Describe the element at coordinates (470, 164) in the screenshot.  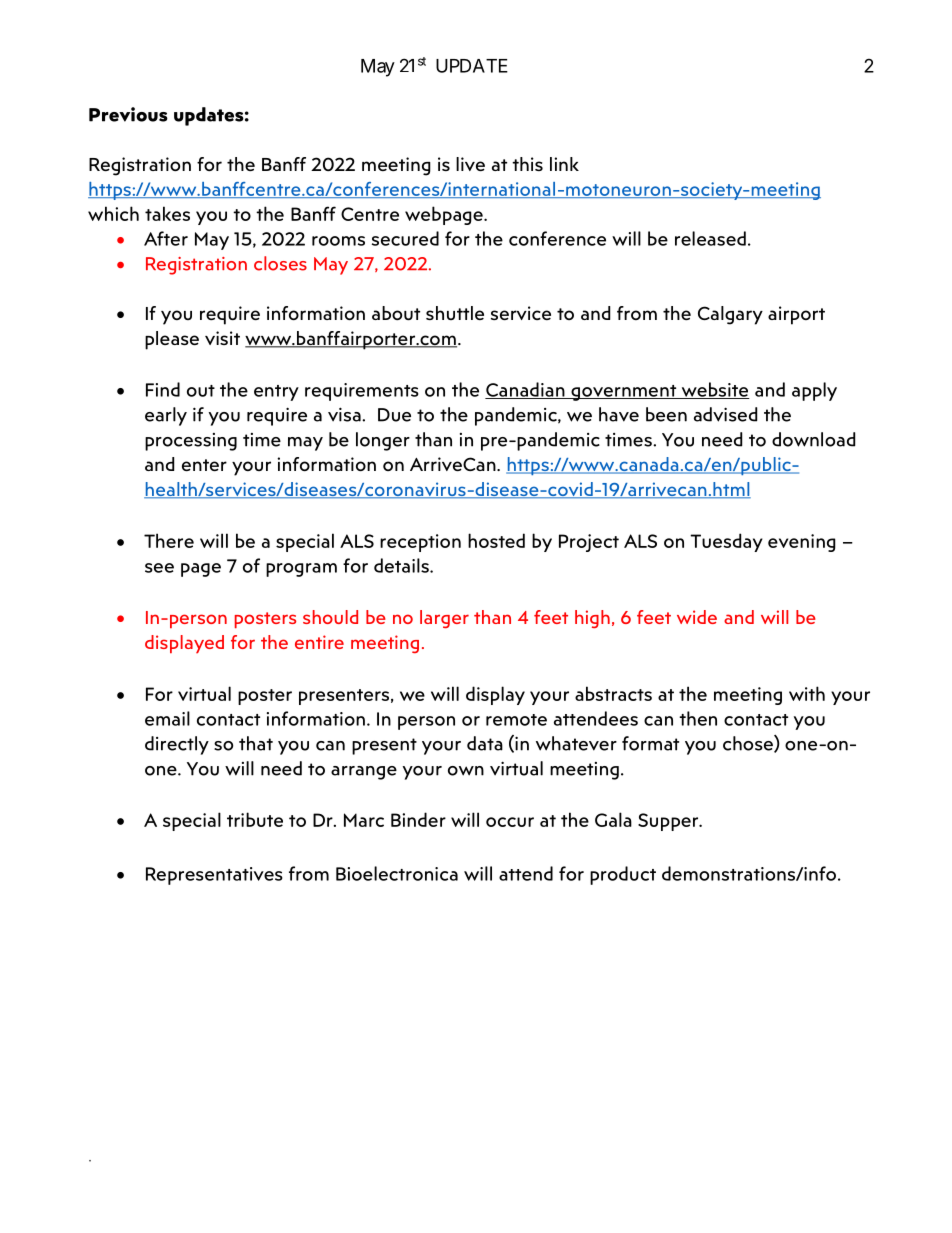
I see `live` at that location.
